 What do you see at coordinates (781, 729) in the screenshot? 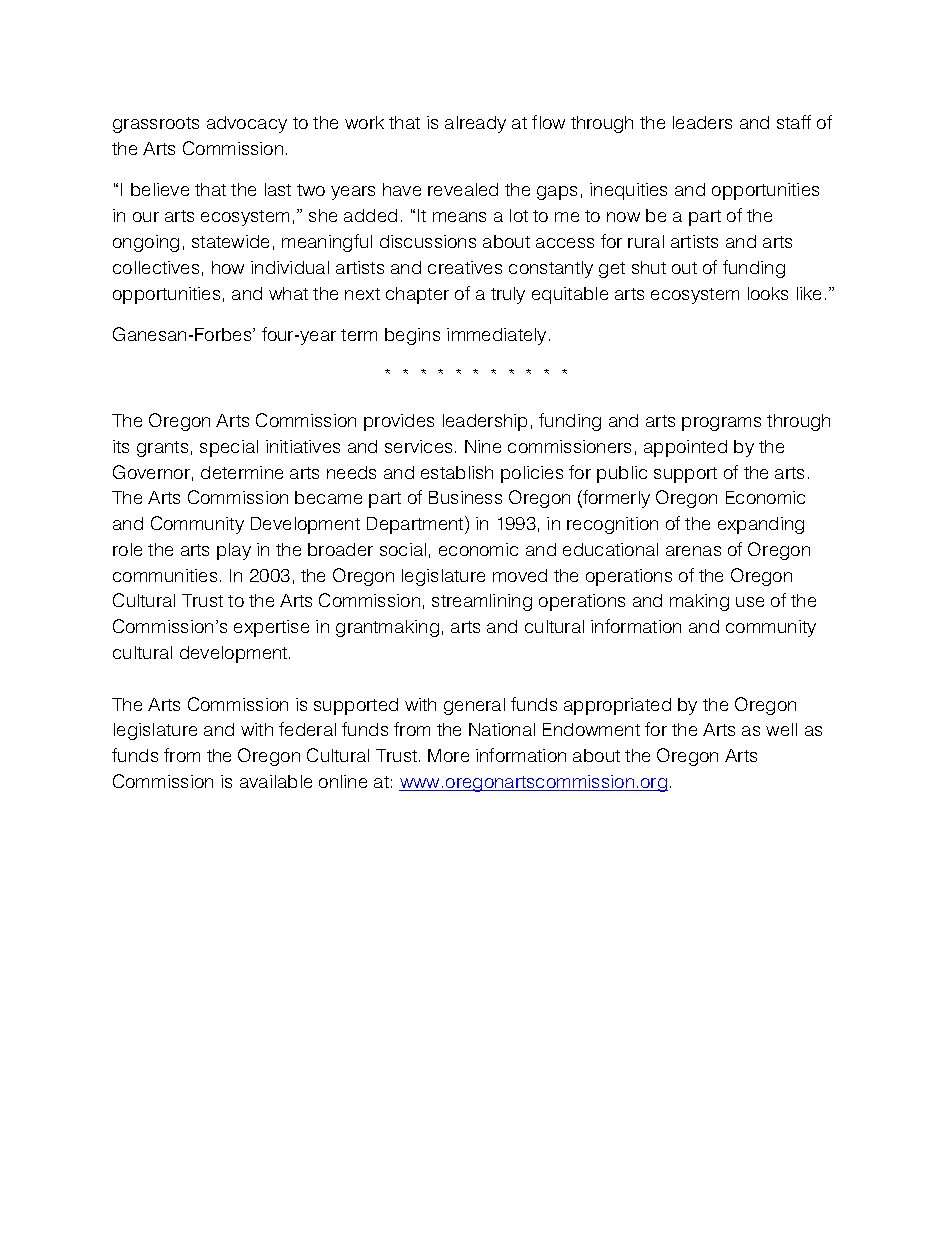
I see `well` at bounding box center [781, 729].
